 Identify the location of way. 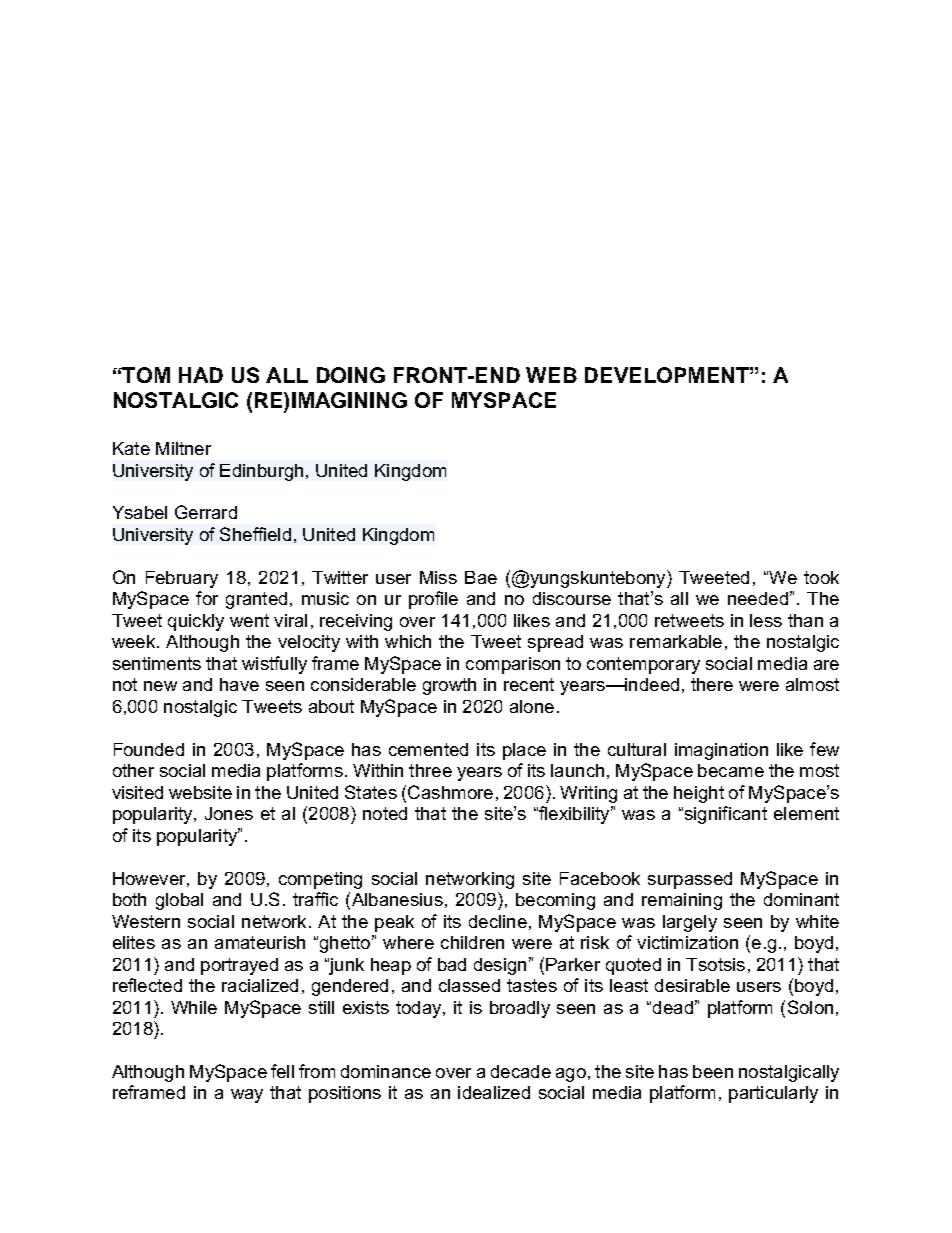
(247, 1096).
